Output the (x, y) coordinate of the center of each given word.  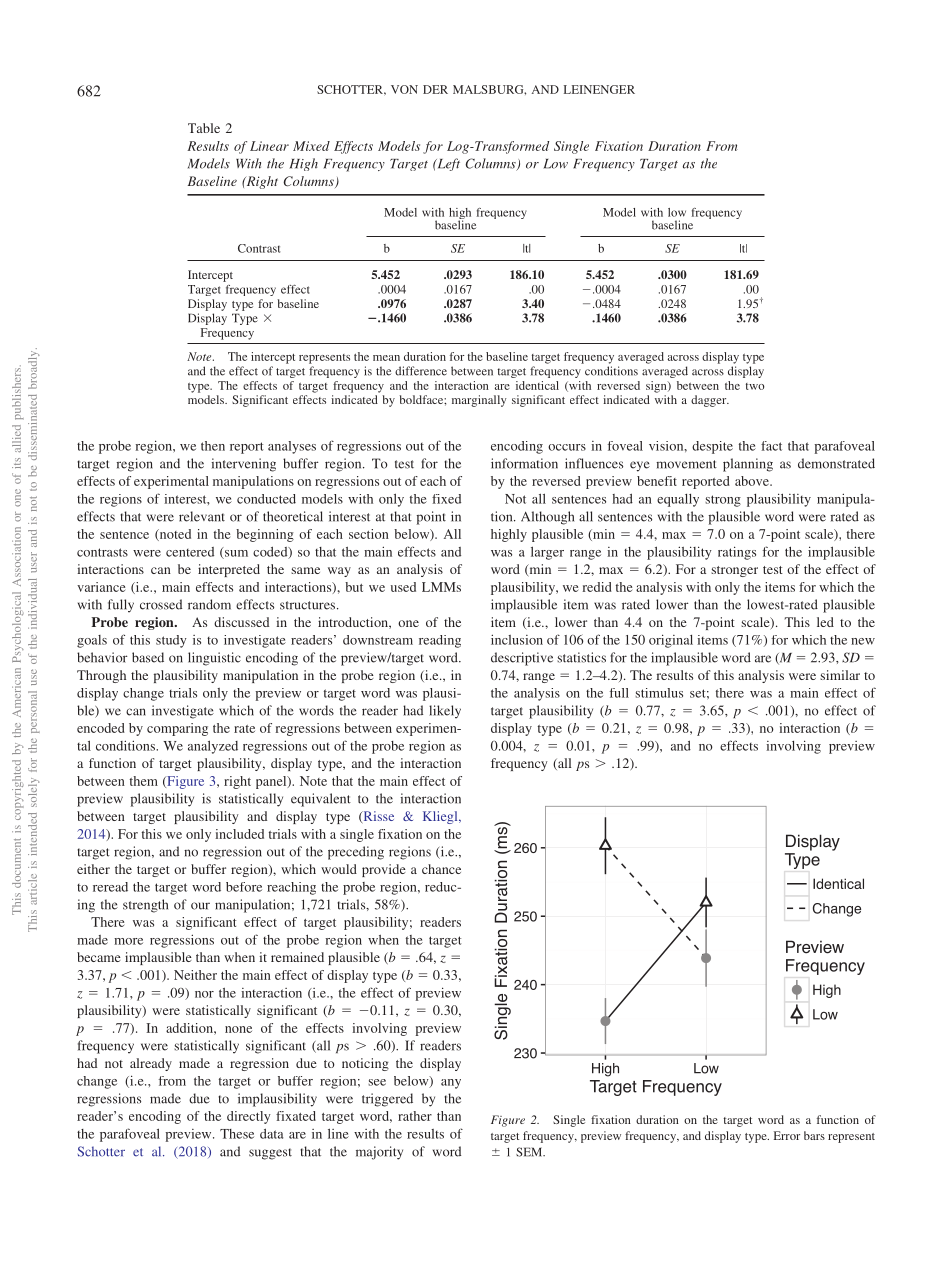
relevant (202, 516)
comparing (177, 729)
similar (840, 675)
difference (421, 371)
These (237, 1134)
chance (441, 869)
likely (445, 712)
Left (447, 164)
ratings (737, 553)
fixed (446, 499)
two (755, 386)
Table (204, 128)
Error (787, 1135)
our (200, 906)
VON (404, 89)
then (213, 446)
